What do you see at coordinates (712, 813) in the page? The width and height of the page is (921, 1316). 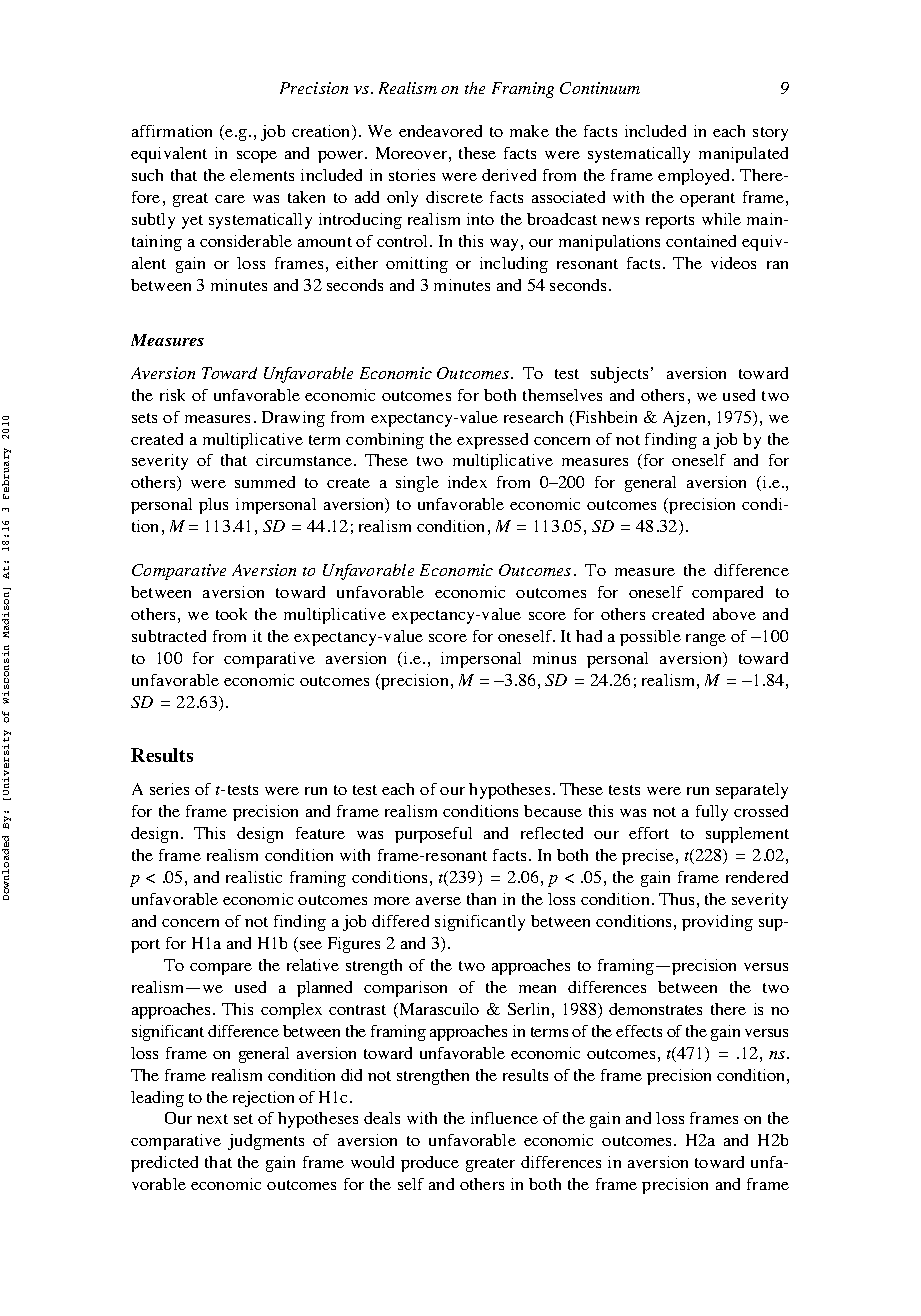 I see `fully` at bounding box center [712, 813].
